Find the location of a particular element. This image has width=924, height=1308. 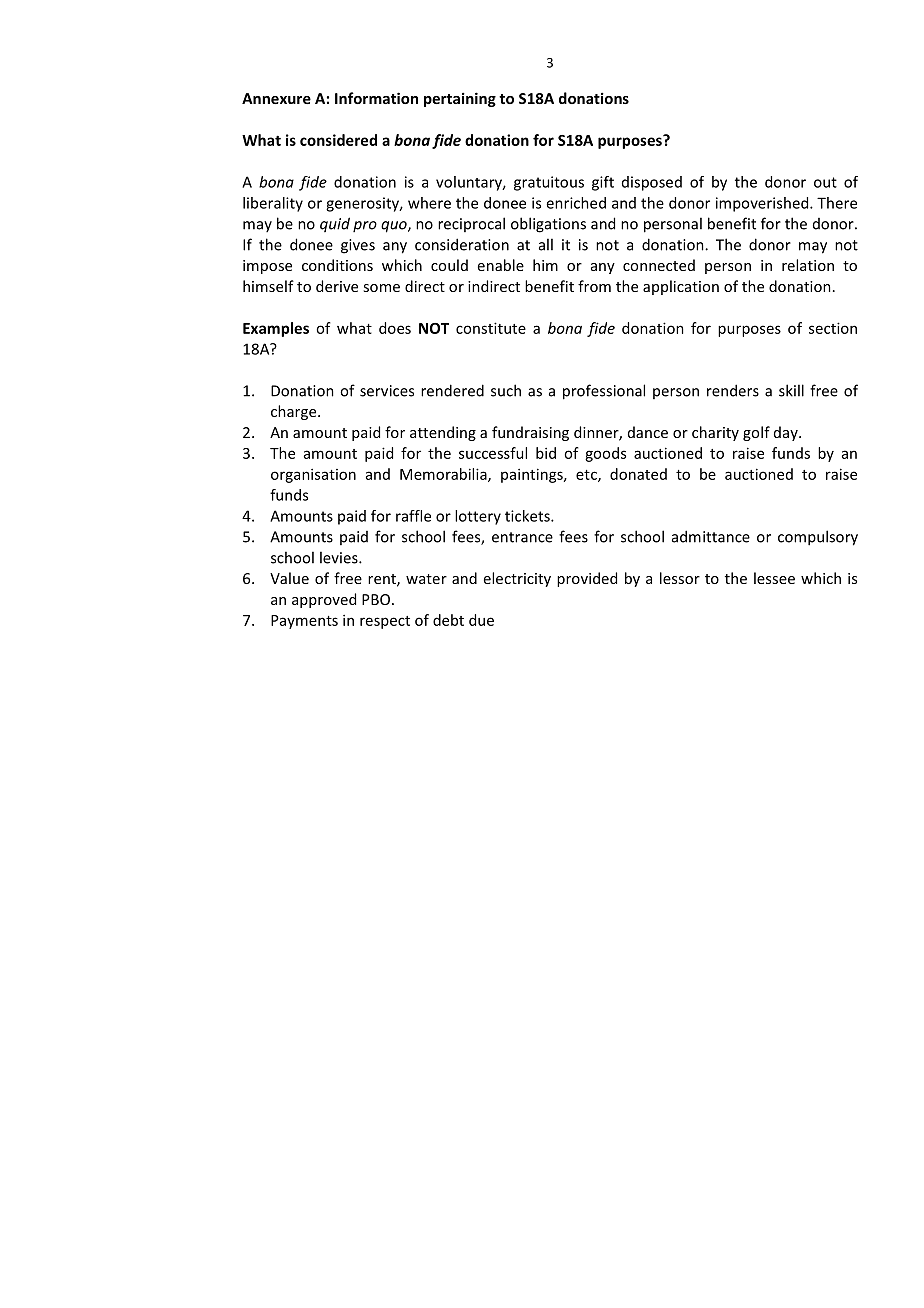

pertaining is located at coordinates (460, 99).
